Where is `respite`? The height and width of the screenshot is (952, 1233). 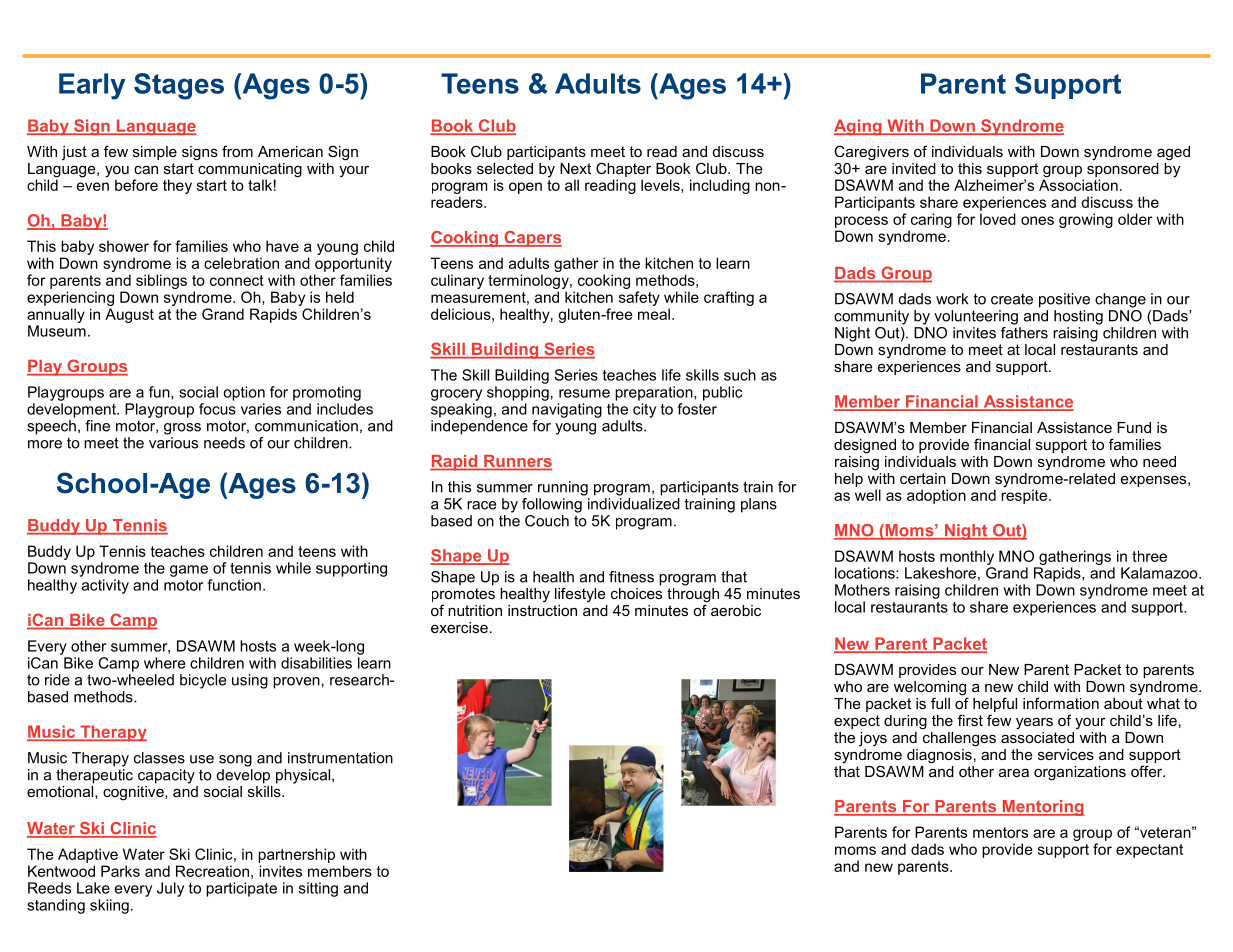 respite is located at coordinates (1024, 495).
